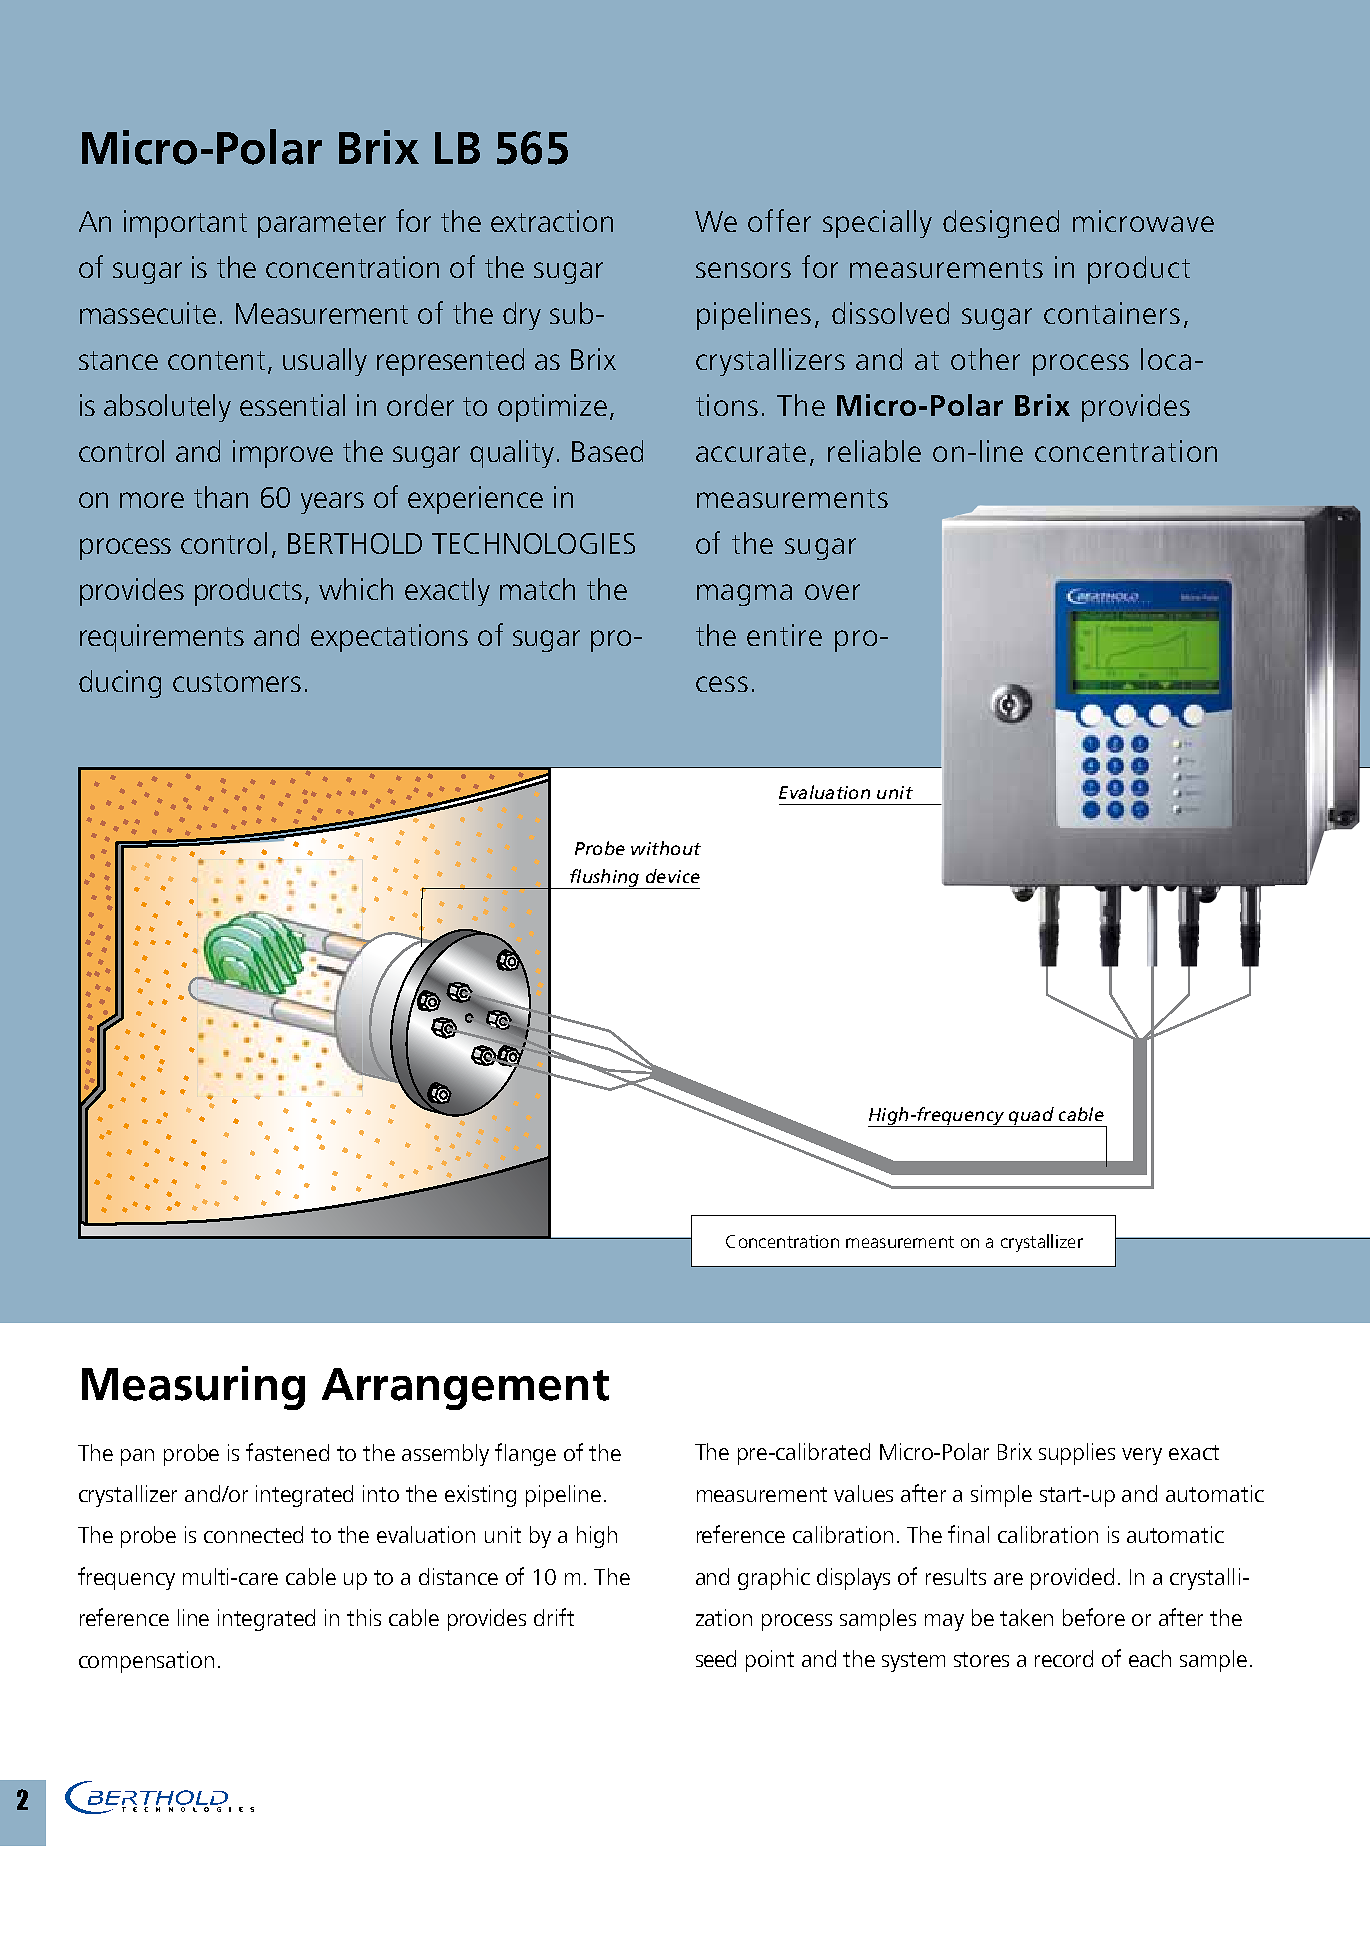 This screenshot has height=1937, width=1370. Describe the element at coordinates (364, 1617) in the screenshot. I see `this` at that location.
